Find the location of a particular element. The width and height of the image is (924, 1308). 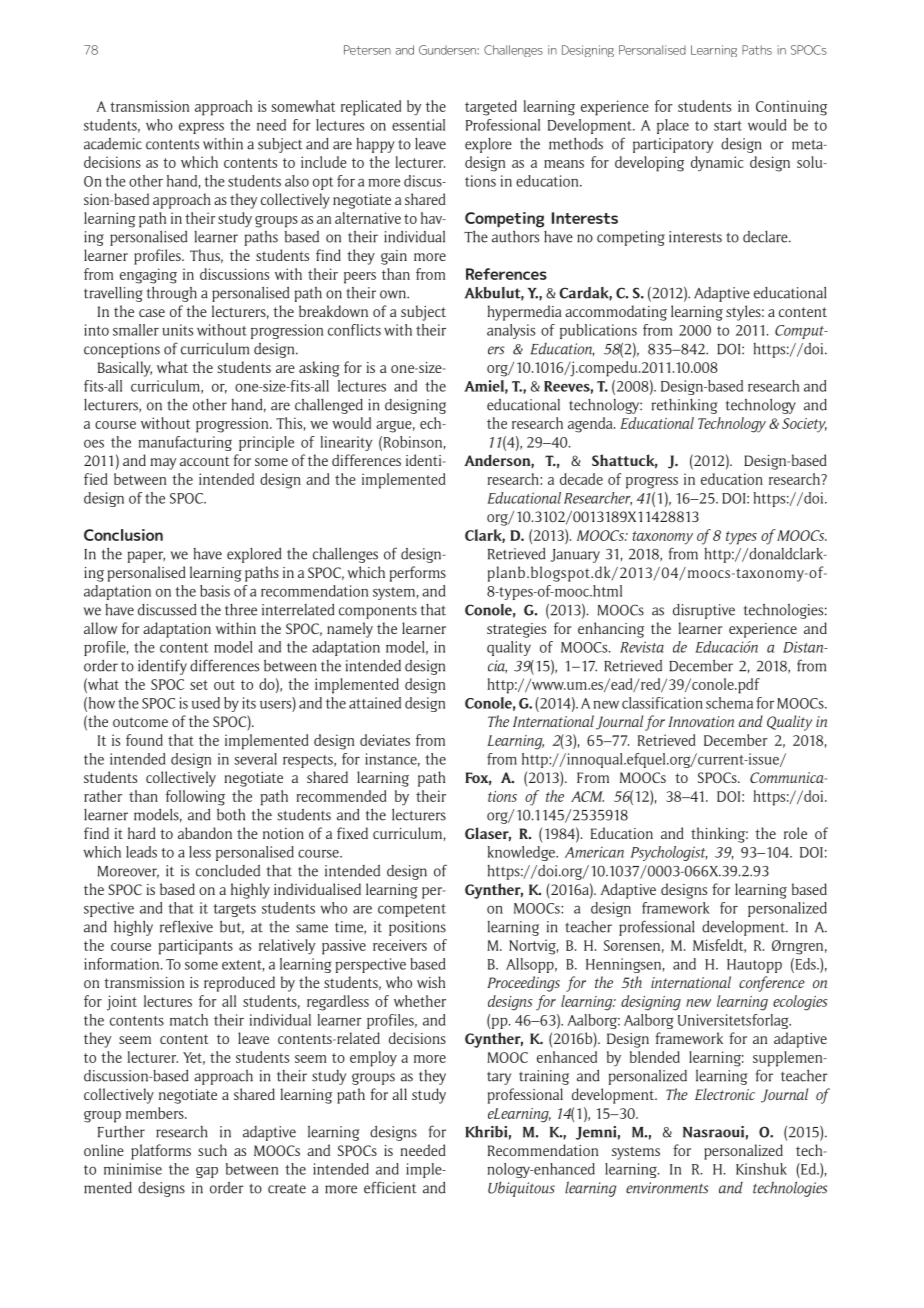

start is located at coordinates (728, 126).
